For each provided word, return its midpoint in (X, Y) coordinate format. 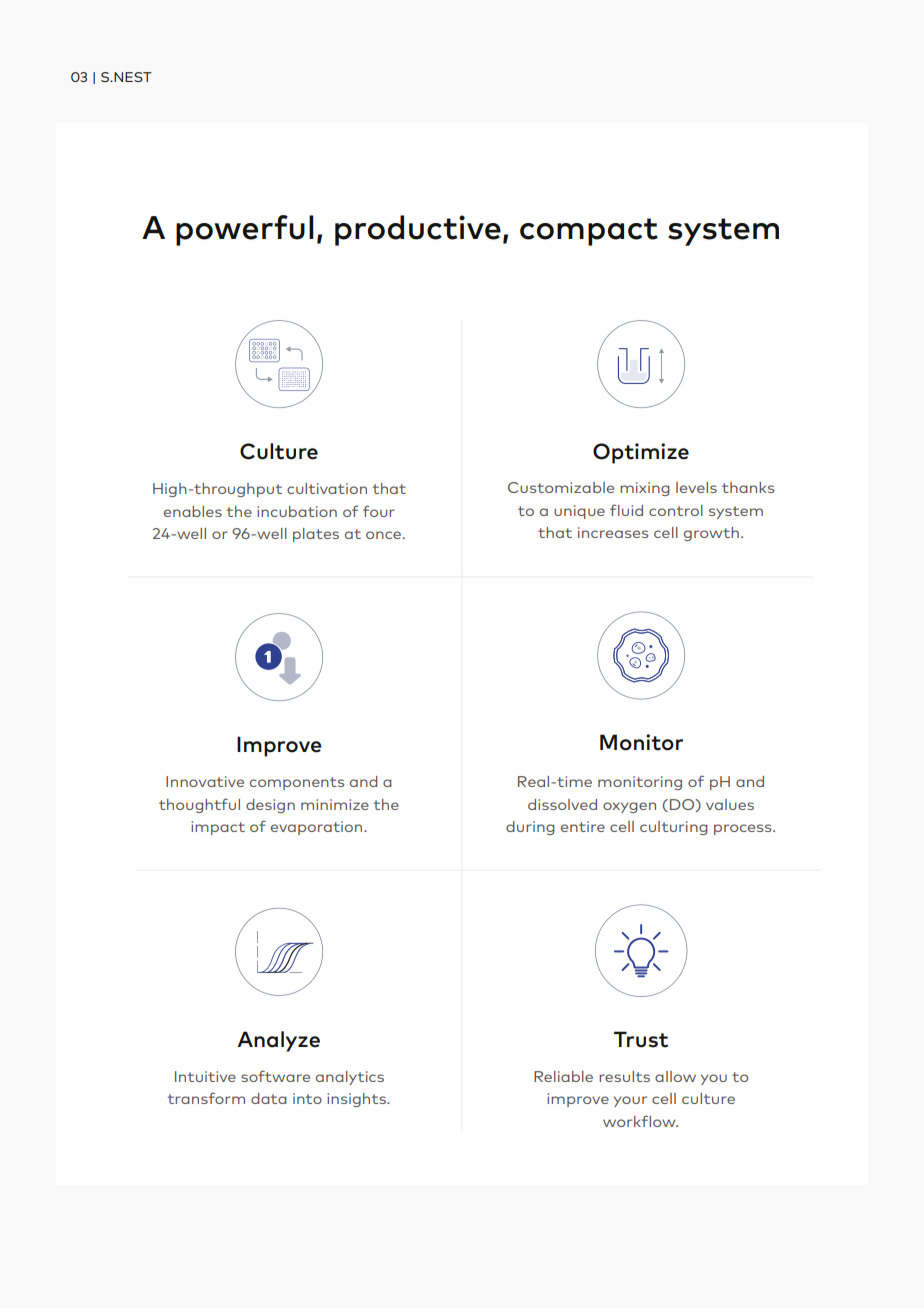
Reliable (563, 1076)
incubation (297, 511)
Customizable (561, 487)
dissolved (562, 804)
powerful (245, 230)
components (297, 783)
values (730, 804)
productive (418, 230)
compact (589, 232)
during (530, 828)
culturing (674, 828)
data (269, 1098)
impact (218, 828)
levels (696, 487)
